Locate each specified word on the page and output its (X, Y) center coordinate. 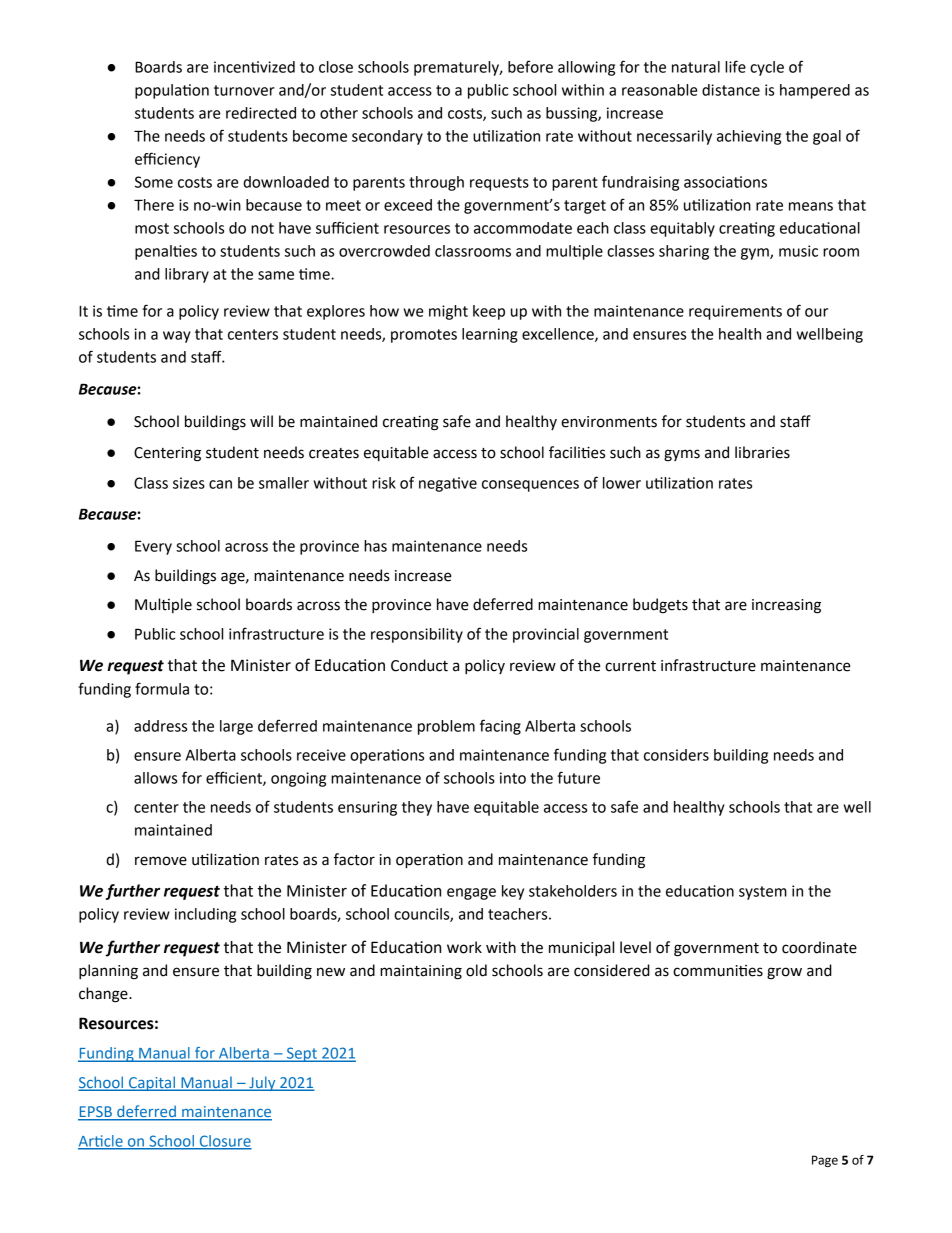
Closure (224, 1142)
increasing (786, 606)
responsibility (417, 635)
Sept (302, 1054)
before (530, 66)
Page (825, 1161)
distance (731, 90)
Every (153, 547)
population (172, 91)
